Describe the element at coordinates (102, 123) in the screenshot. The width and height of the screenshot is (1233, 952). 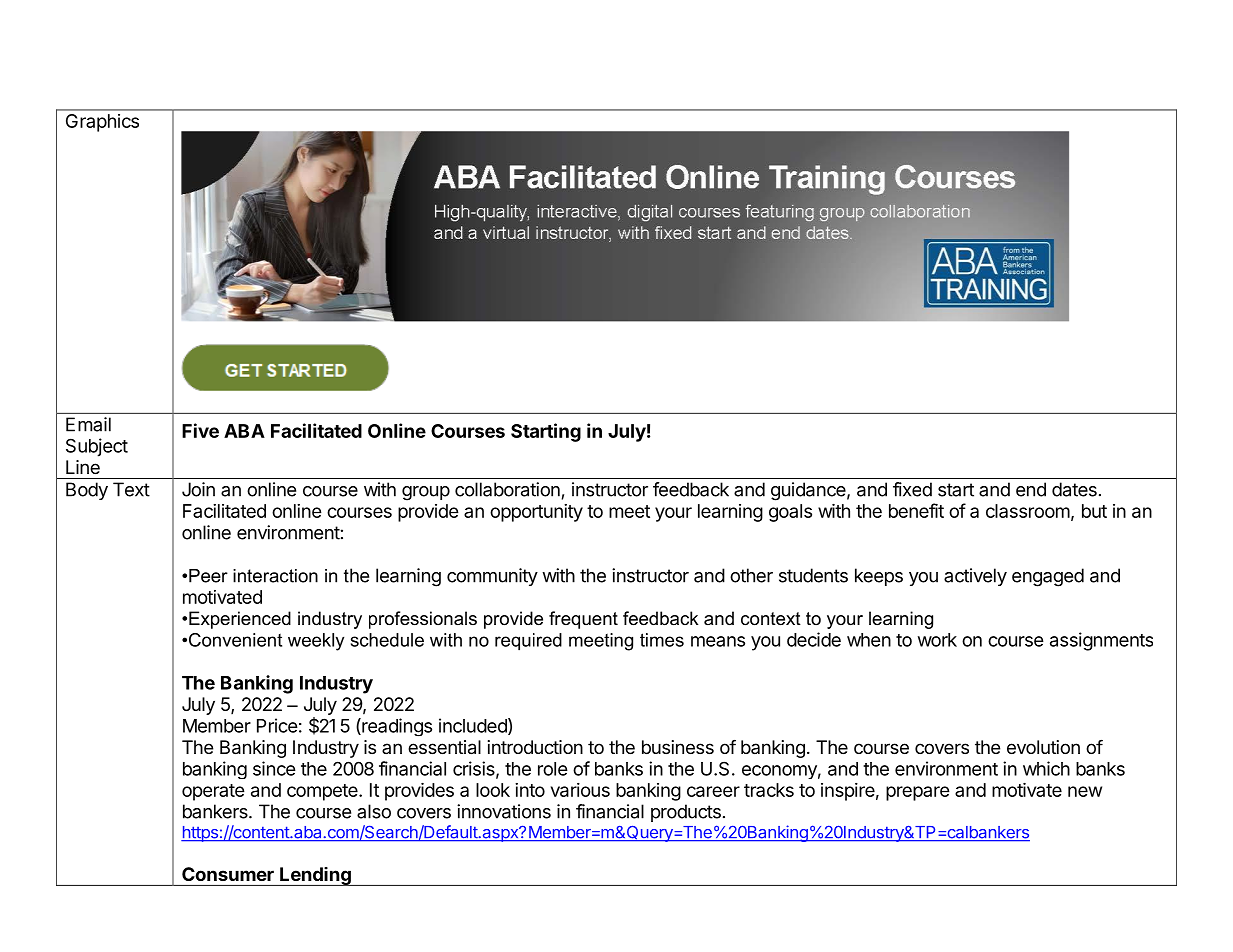
I see `Graphics` at that location.
